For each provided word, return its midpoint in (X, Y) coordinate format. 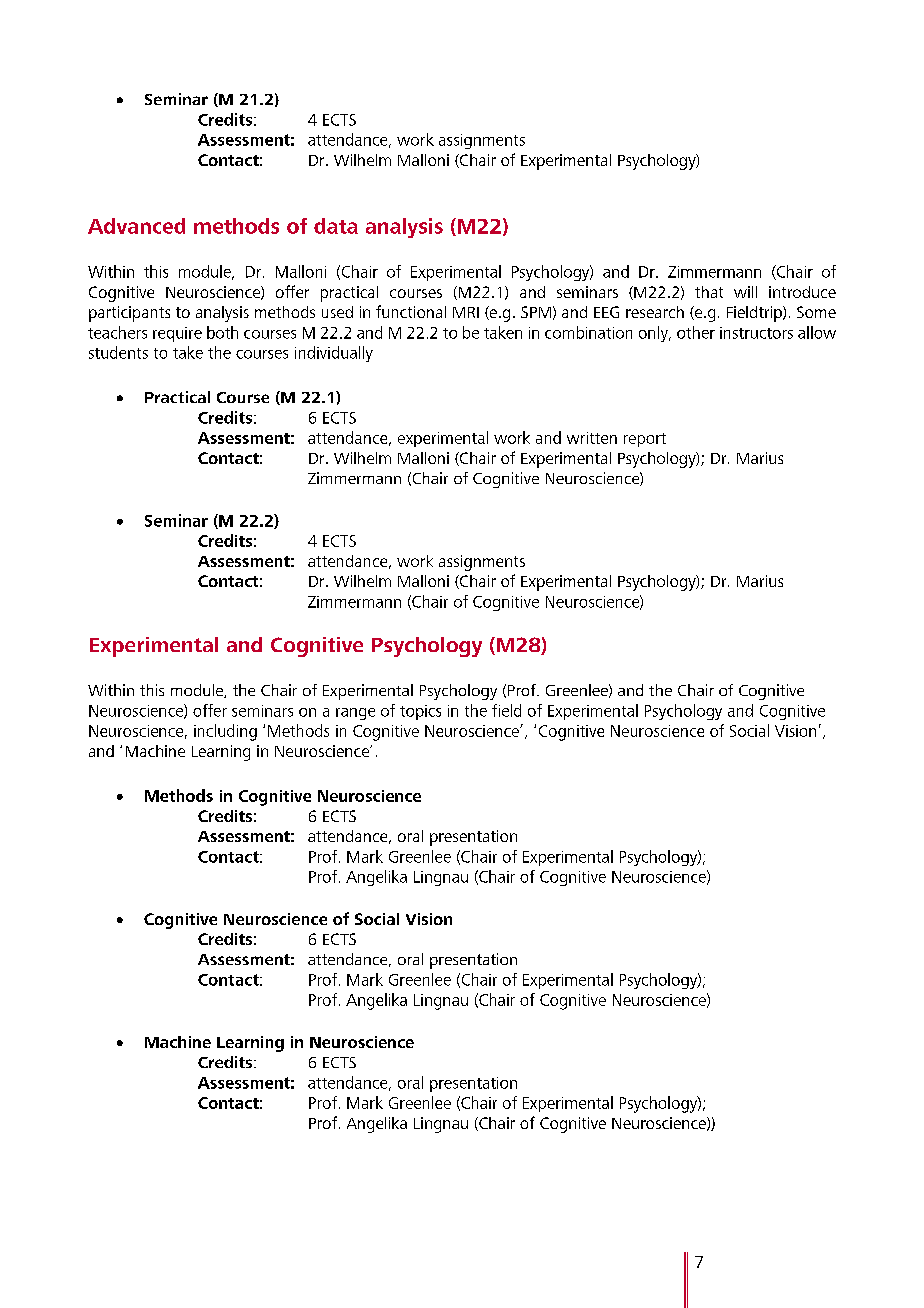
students (118, 352)
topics (420, 712)
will (745, 292)
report (645, 440)
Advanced (136, 226)
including (225, 732)
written (592, 438)
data (336, 226)
